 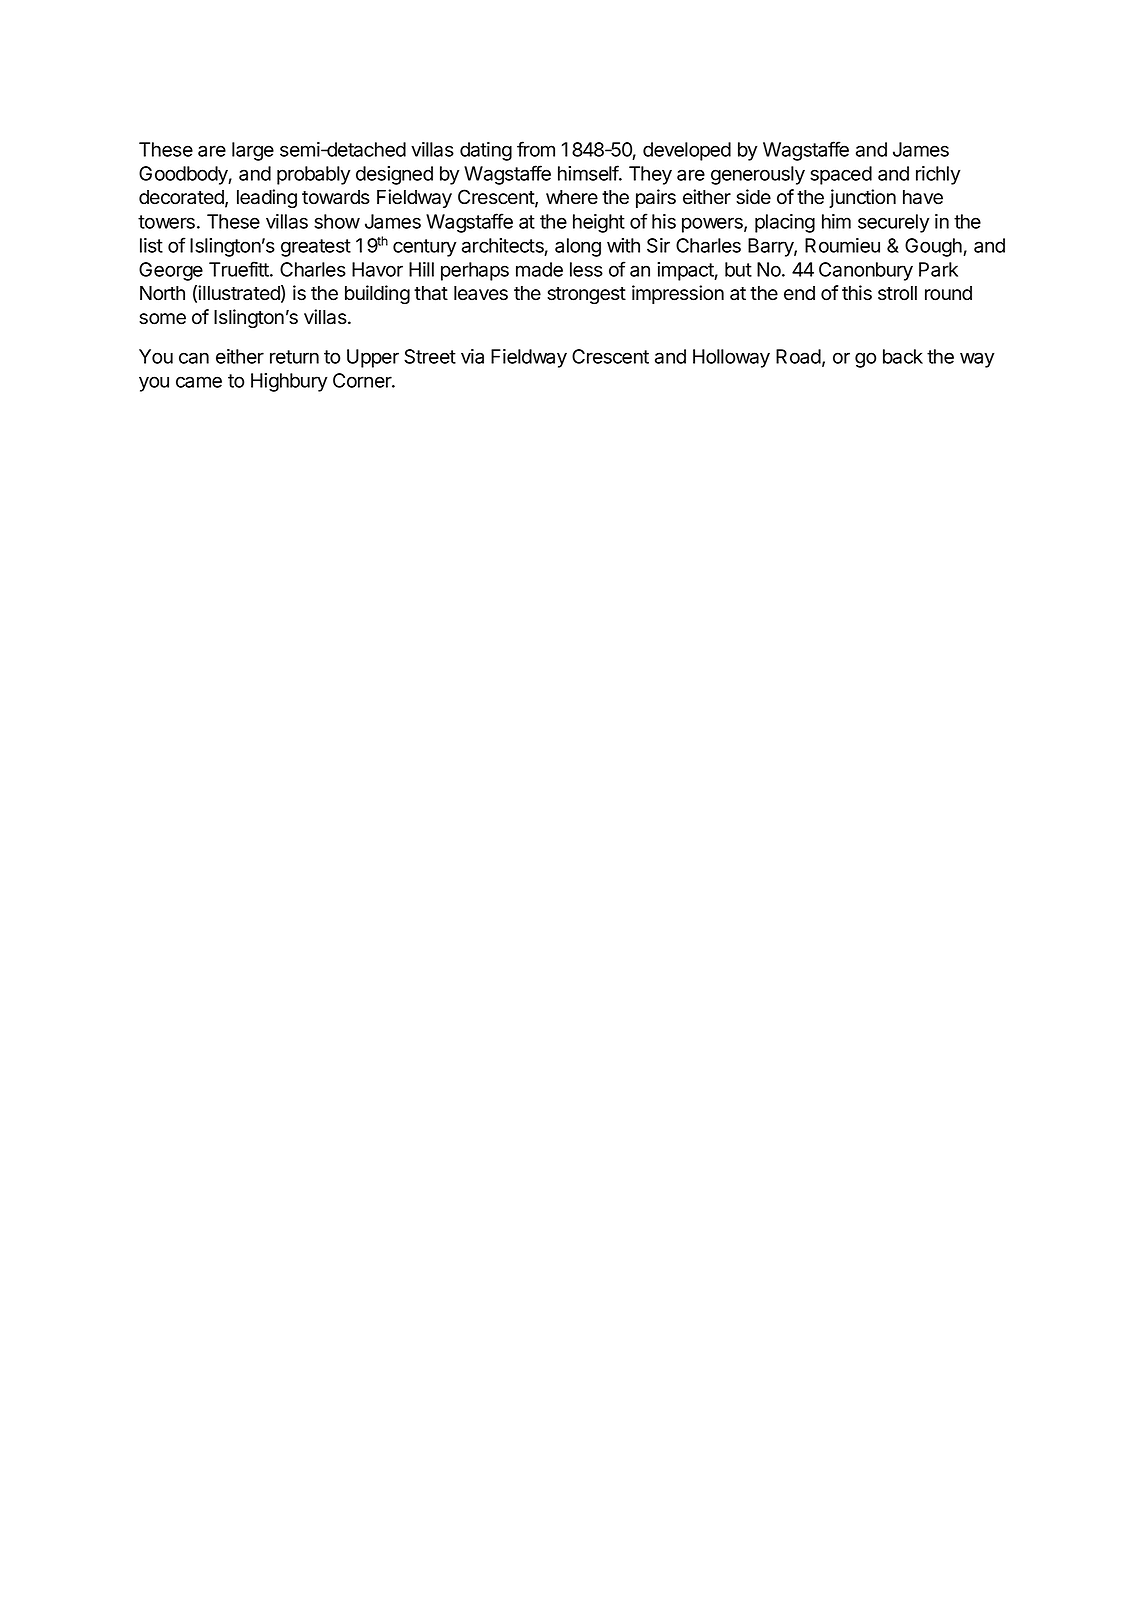 What do you see at coordinates (253, 151) in the screenshot?
I see `large` at bounding box center [253, 151].
